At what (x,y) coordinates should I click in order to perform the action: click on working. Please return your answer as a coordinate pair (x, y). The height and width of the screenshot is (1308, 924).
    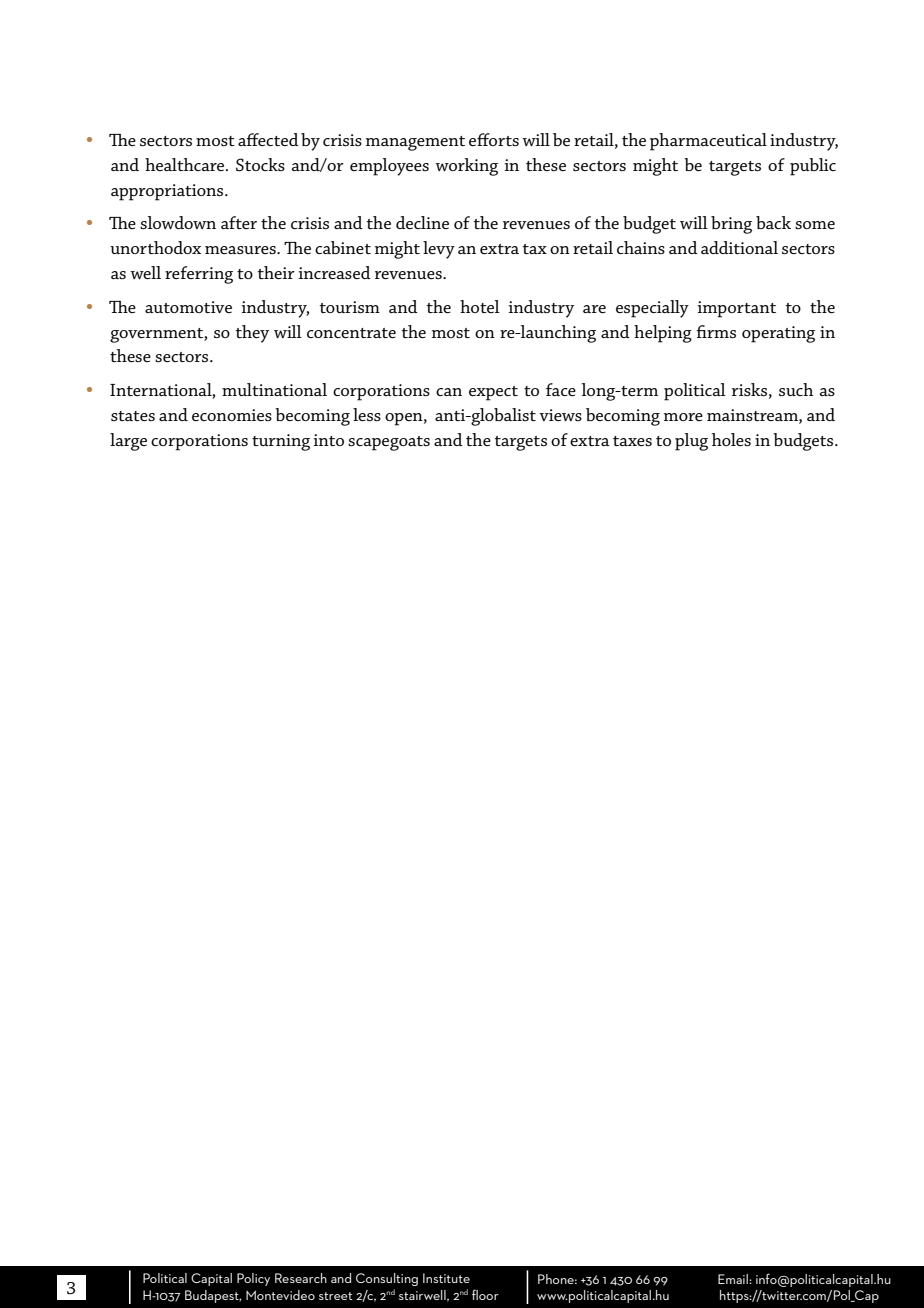
    Looking at the image, I should click on (466, 167).
